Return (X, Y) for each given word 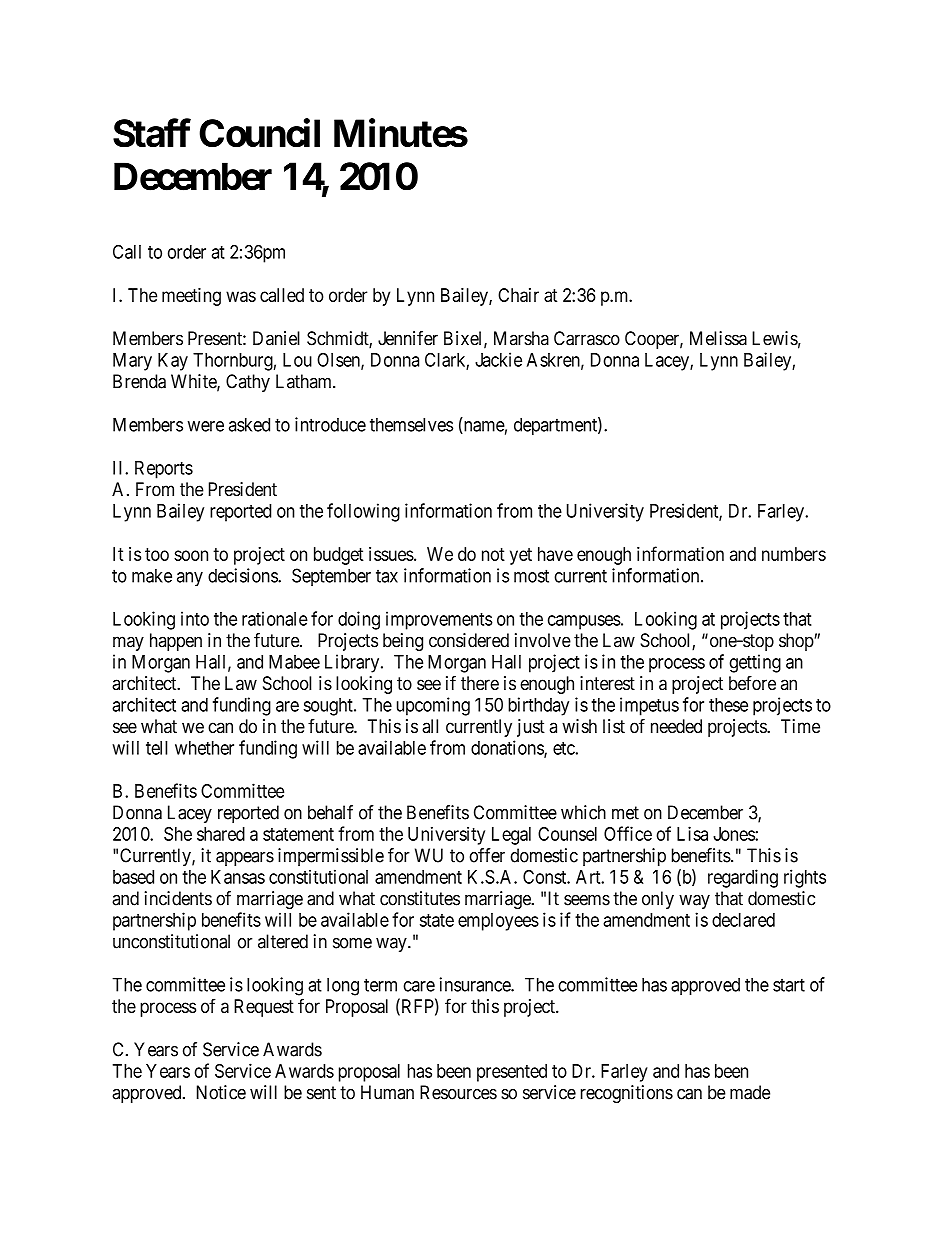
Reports (164, 470)
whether (204, 748)
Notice (221, 1092)
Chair (518, 295)
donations (508, 748)
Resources (458, 1092)
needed (676, 726)
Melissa (718, 338)
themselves (411, 424)
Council (259, 133)
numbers (794, 554)
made (750, 1092)
